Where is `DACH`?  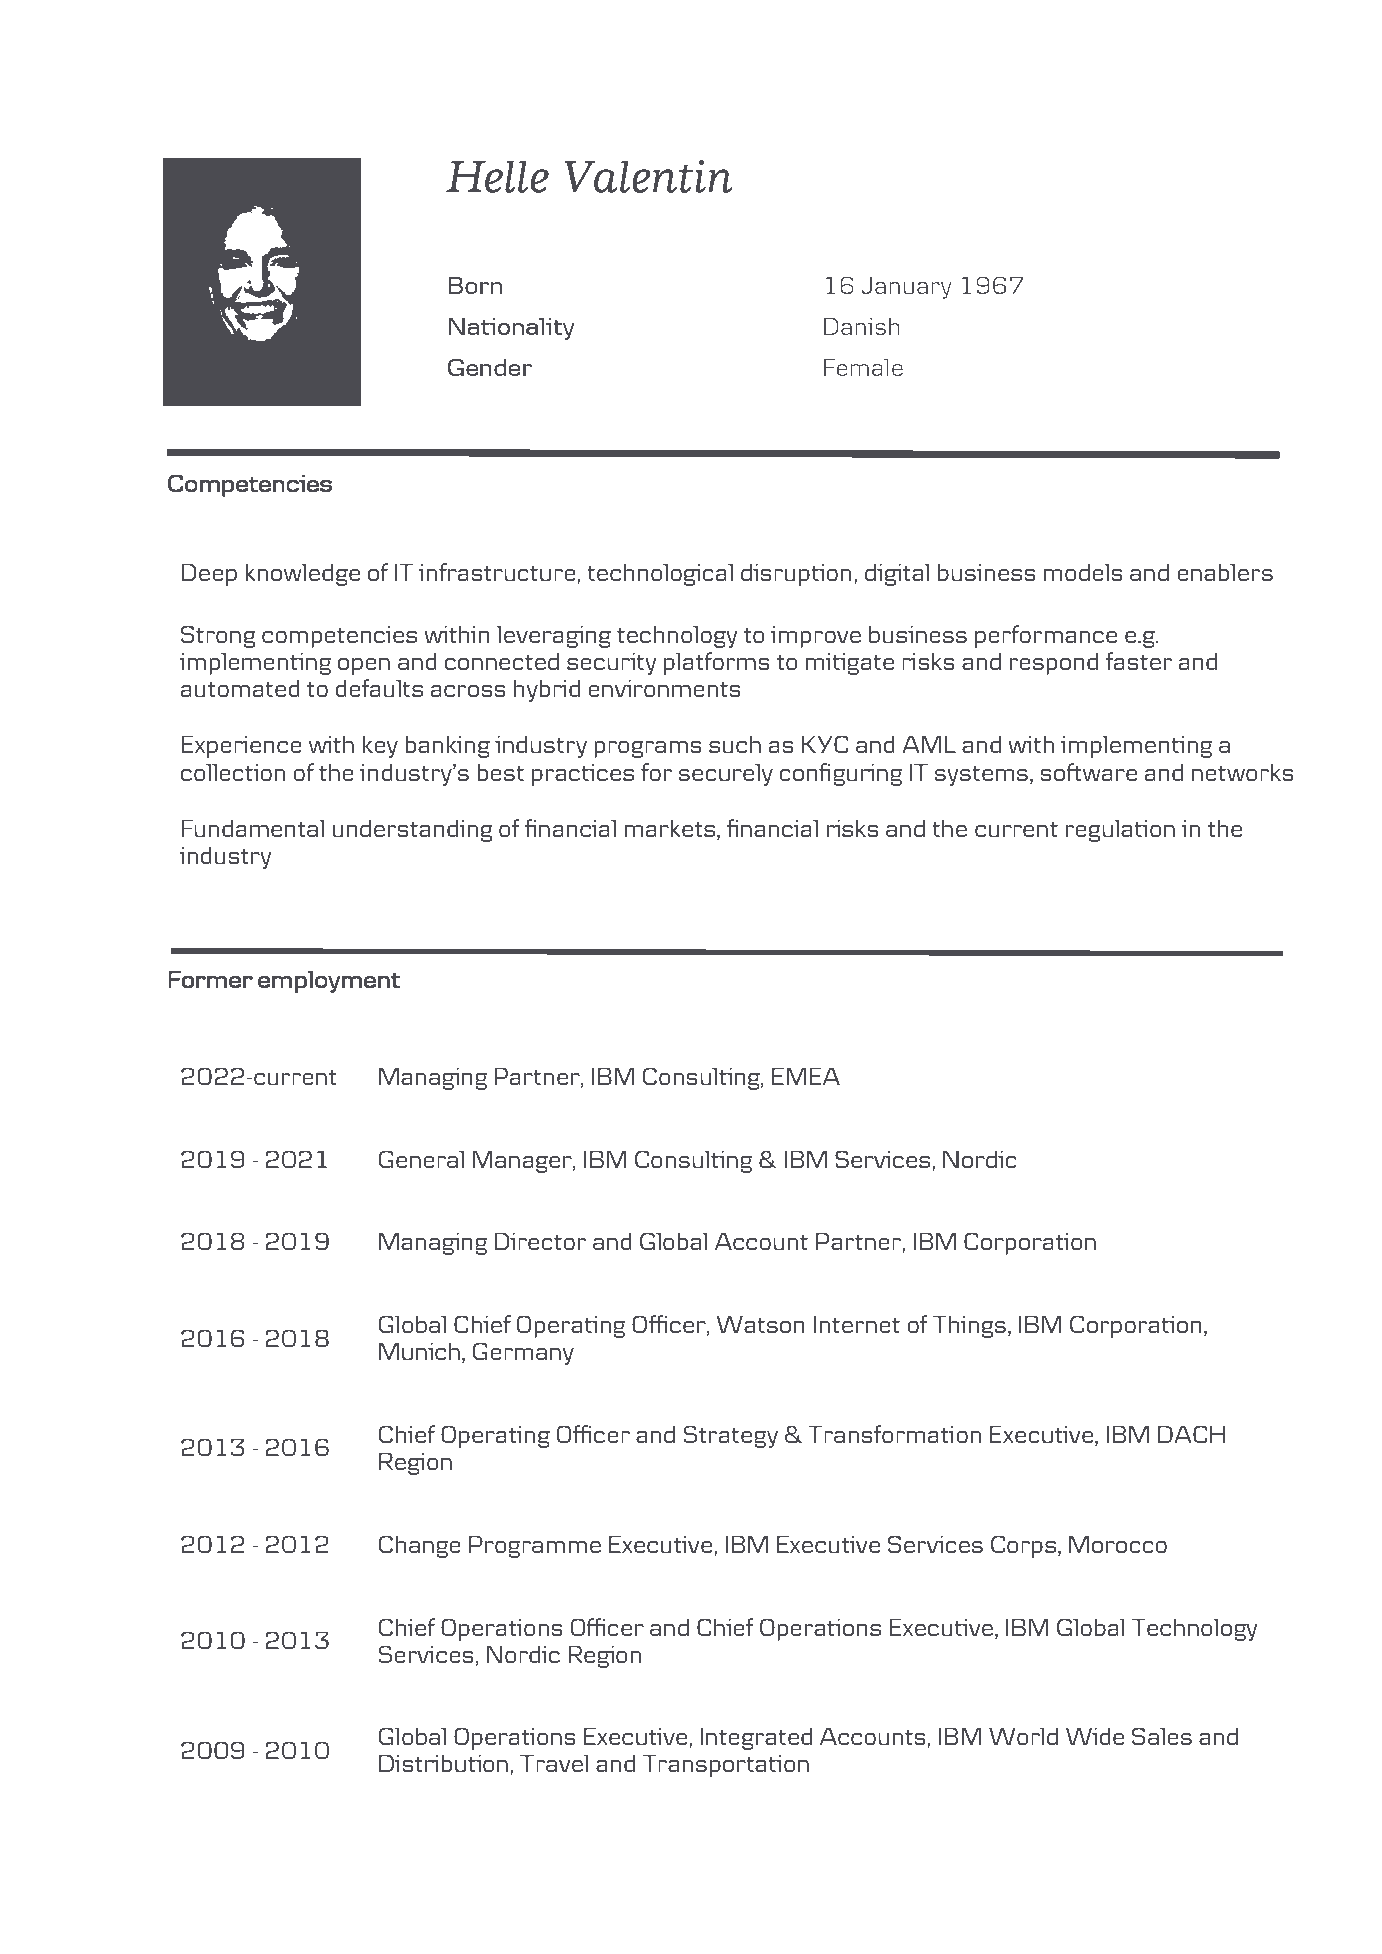
DACH is located at coordinates (1191, 1434).
